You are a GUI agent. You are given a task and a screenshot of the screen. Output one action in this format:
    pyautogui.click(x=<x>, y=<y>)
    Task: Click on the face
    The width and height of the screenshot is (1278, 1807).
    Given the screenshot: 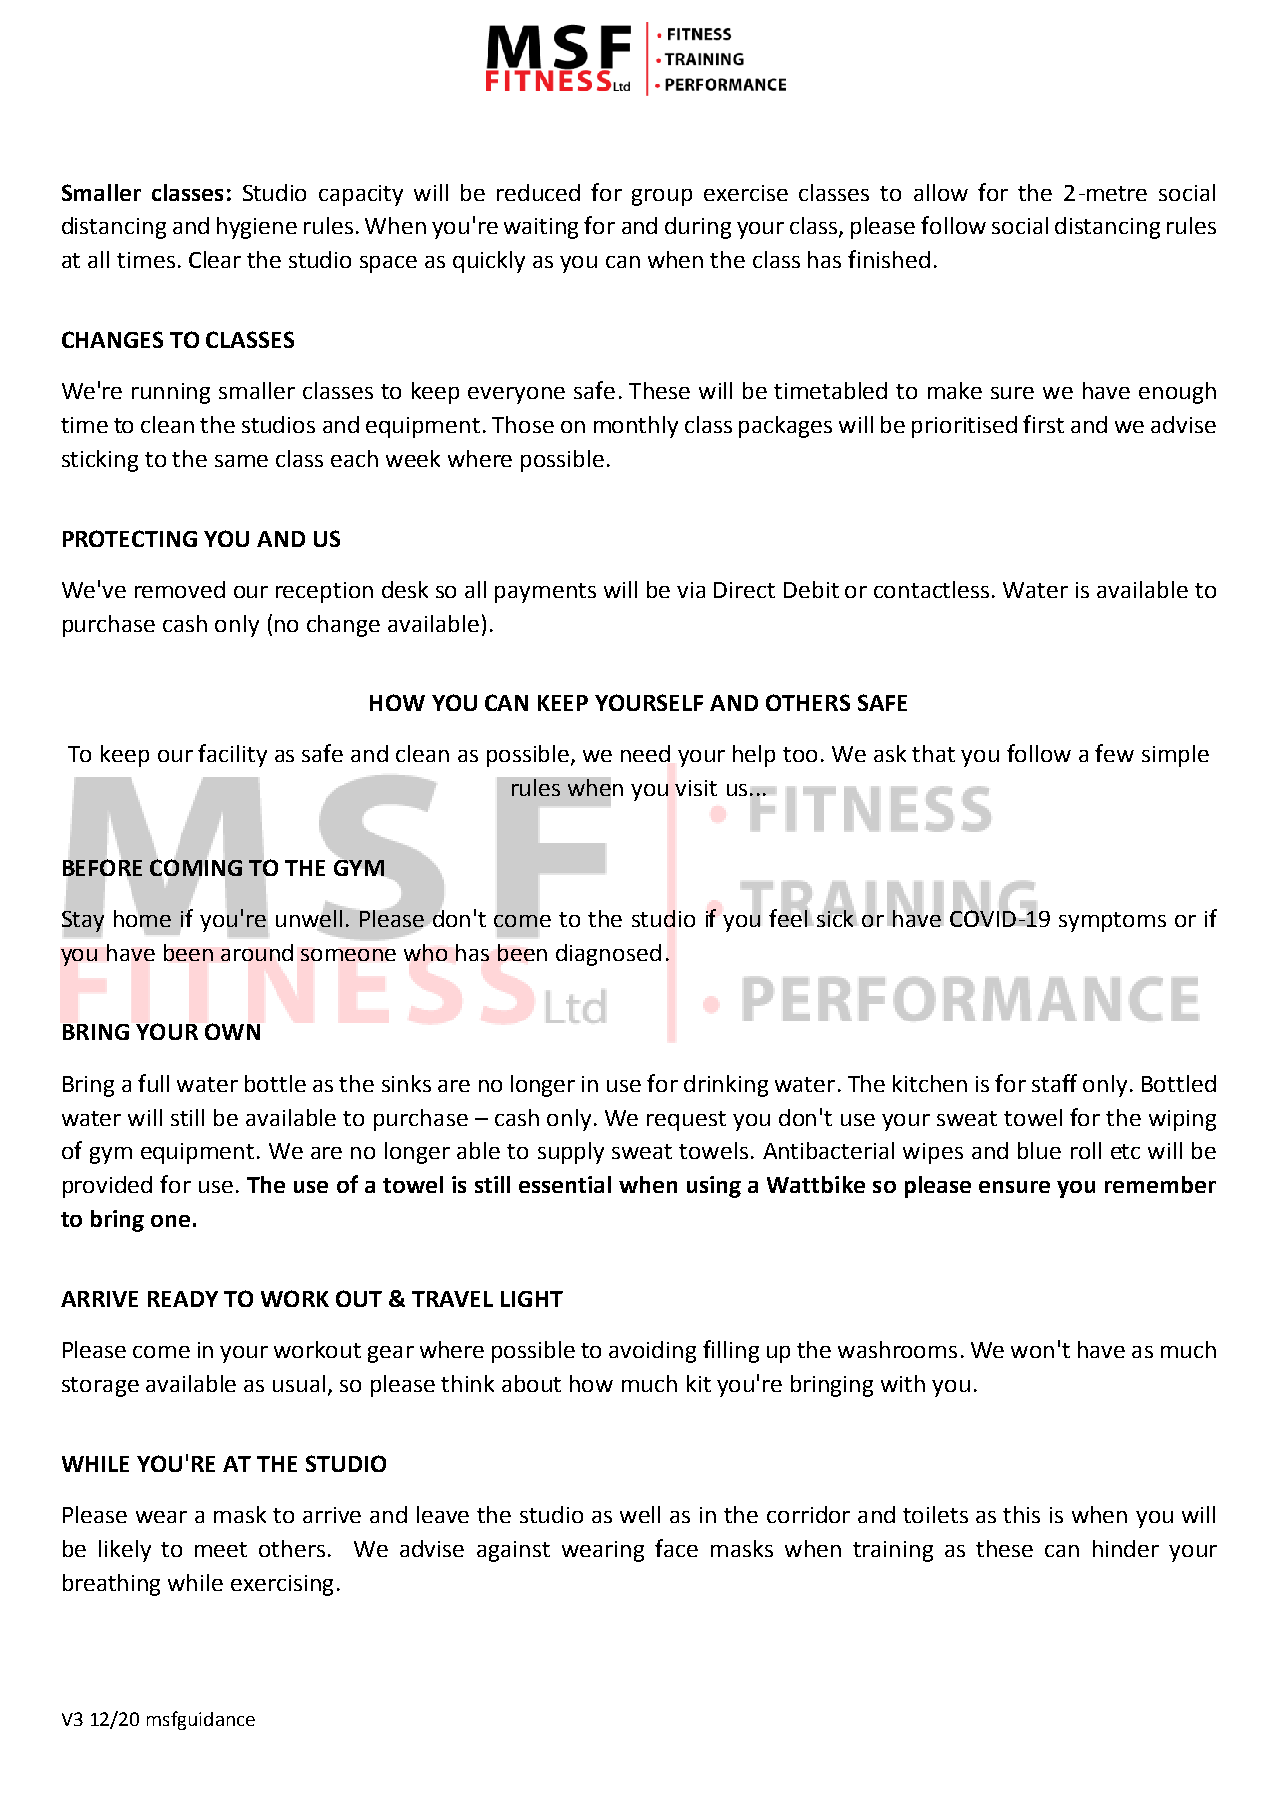 What is the action you would take?
    pyautogui.click(x=676, y=1548)
